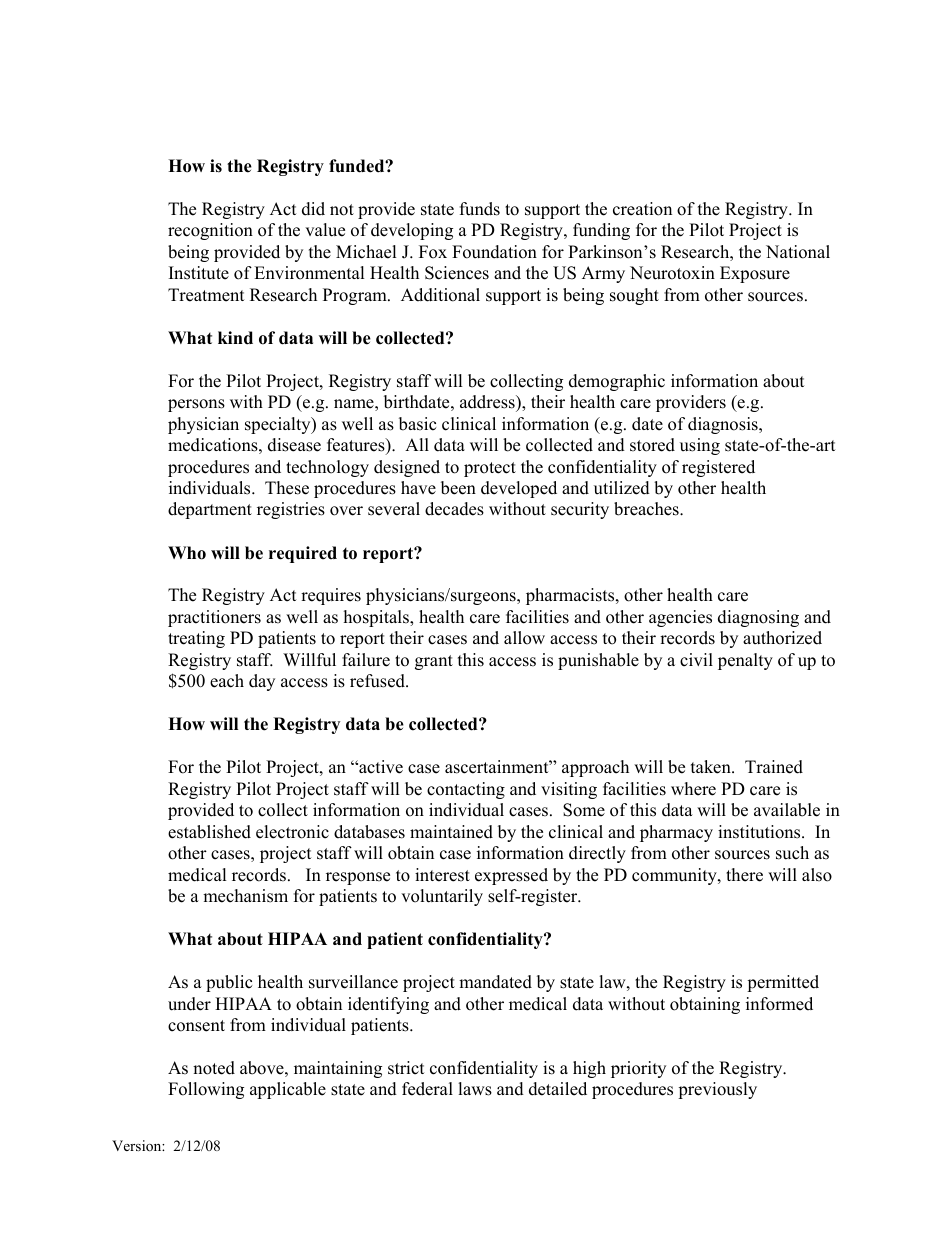 Image resolution: width=952 pixels, height=1233 pixels. Describe the element at coordinates (291, 510) in the page. I see `registries` at that location.
